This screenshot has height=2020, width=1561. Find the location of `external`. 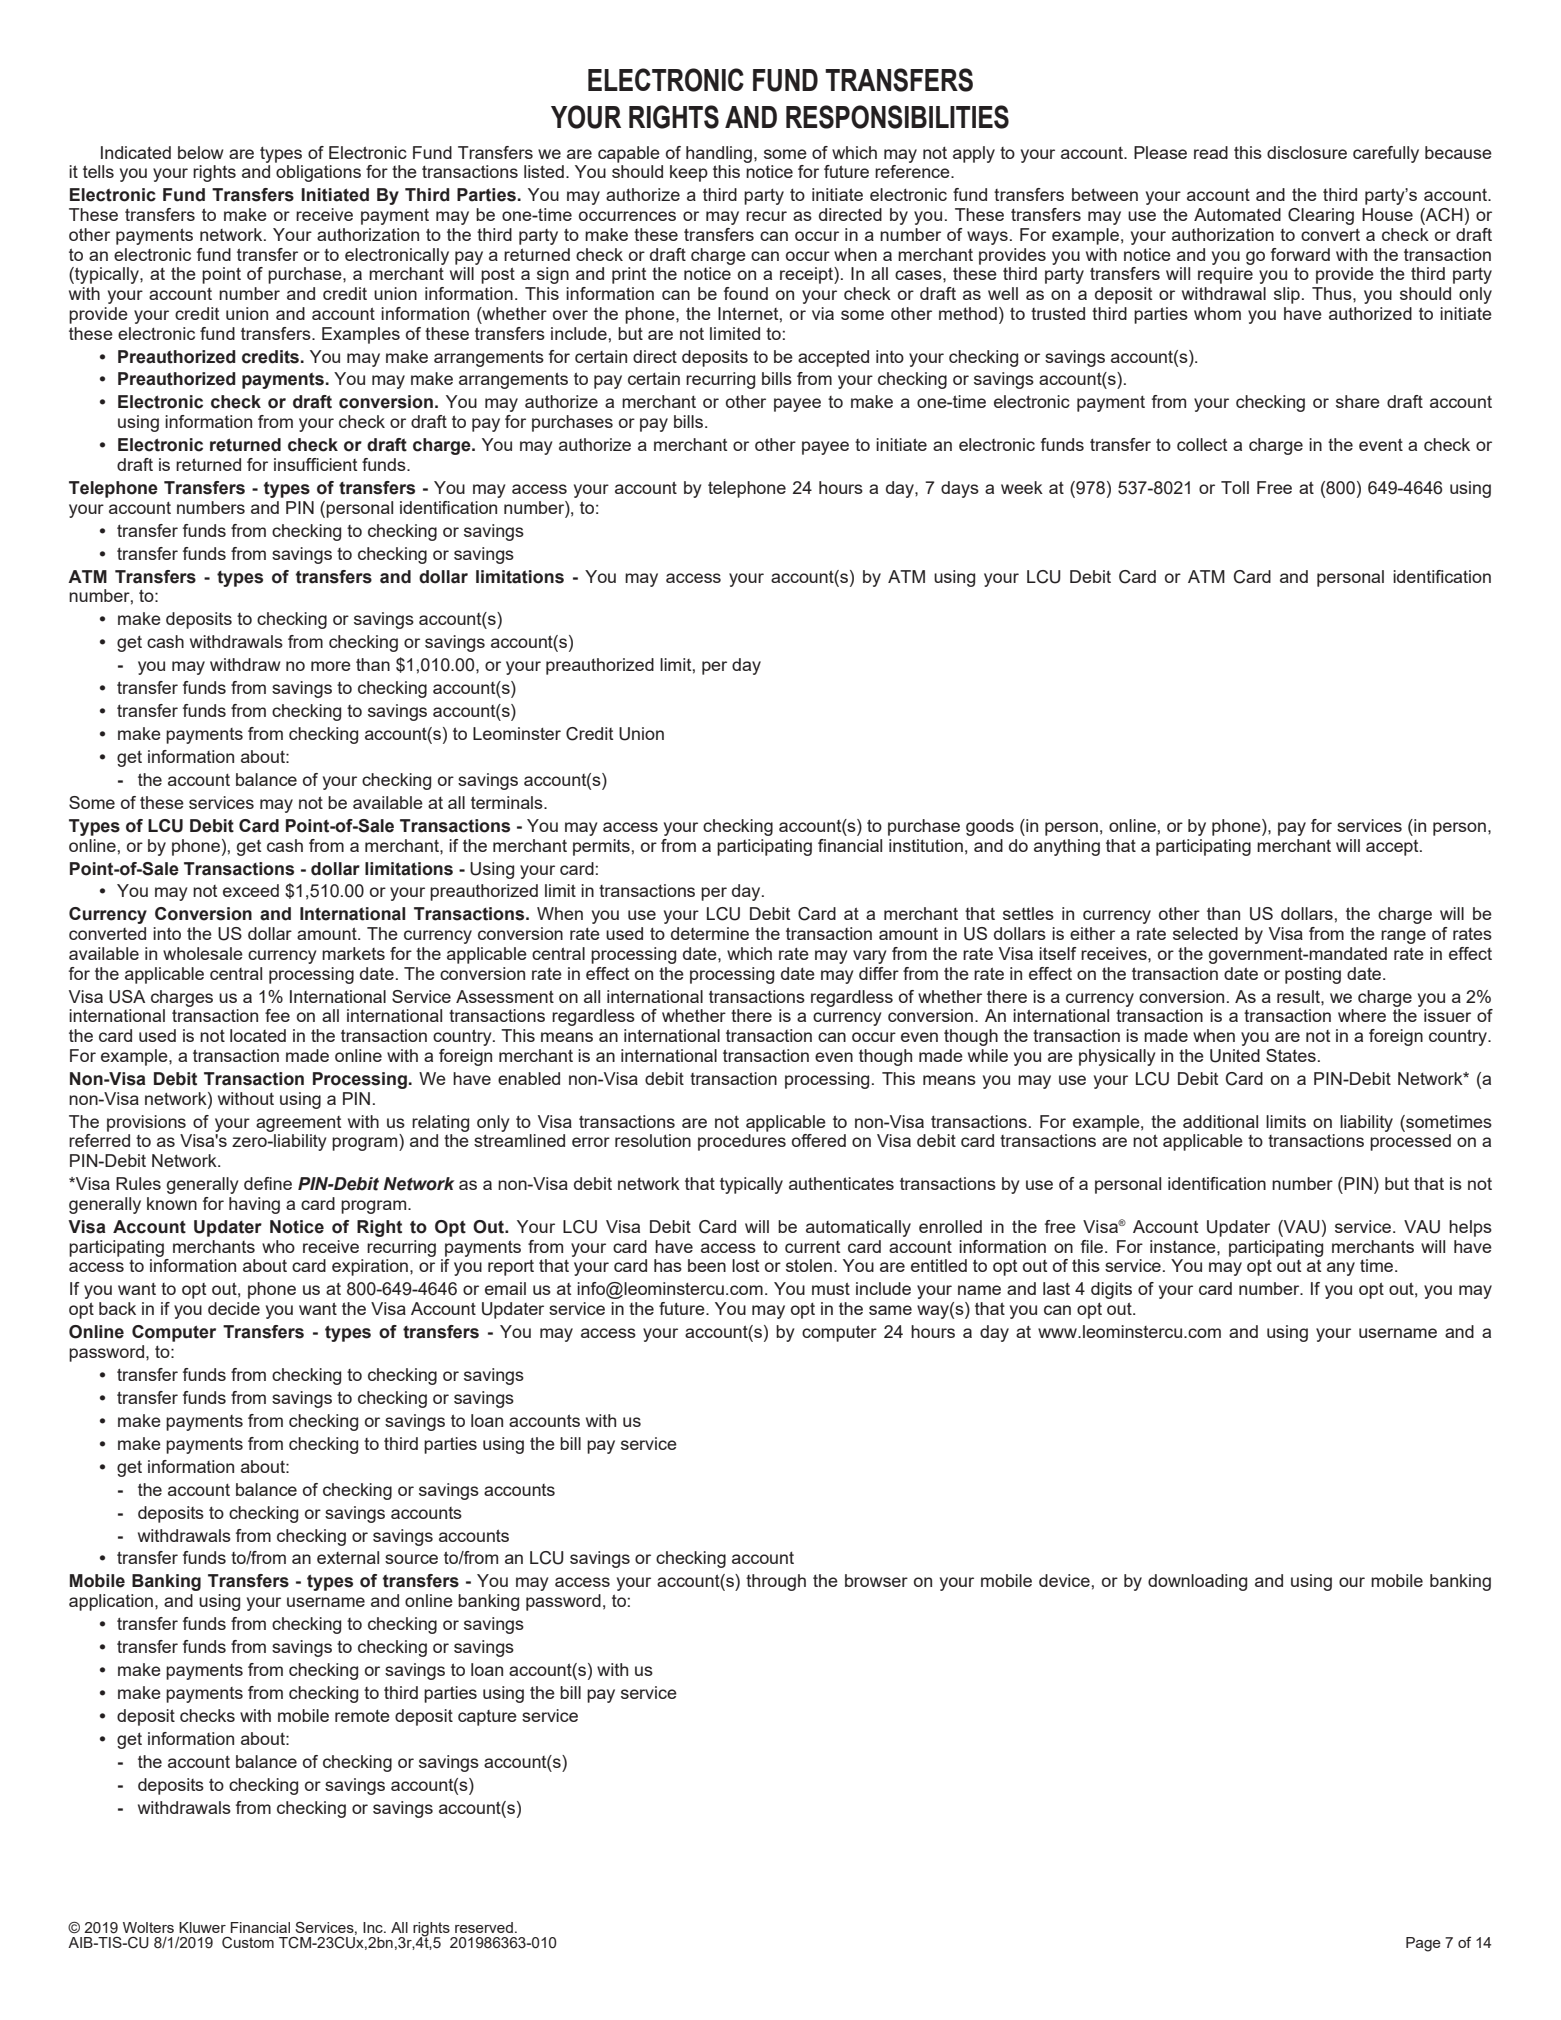

external is located at coordinates (348, 1557).
